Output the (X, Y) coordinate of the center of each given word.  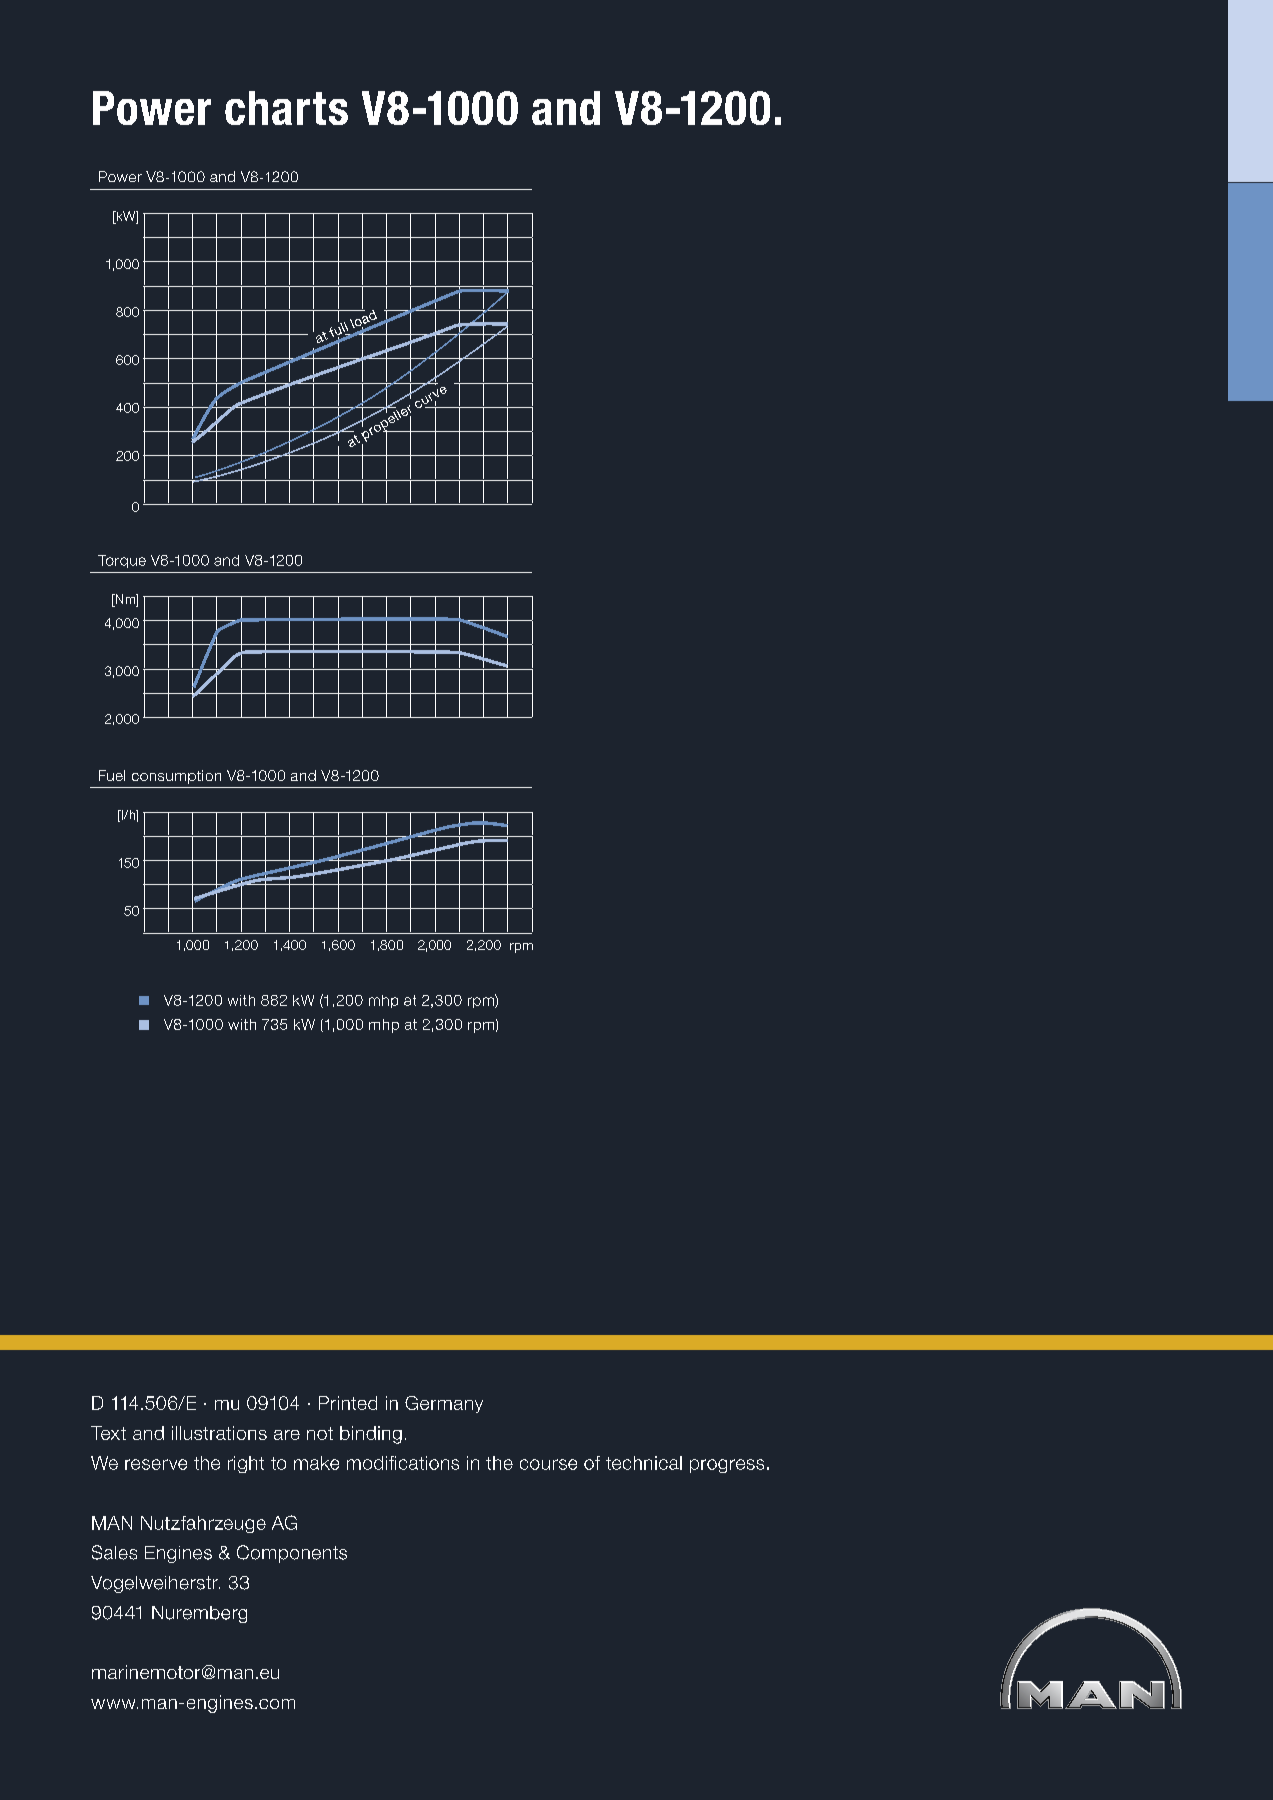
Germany (444, 1404)
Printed (348, 1403)
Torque (122, 561)
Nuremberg (199, 1614)
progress (727, 1466)
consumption (176, 777)
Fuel (112, 775)
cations (429, 1463)
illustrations (219, 1433)
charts (286, 108)
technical (644, 1463)
